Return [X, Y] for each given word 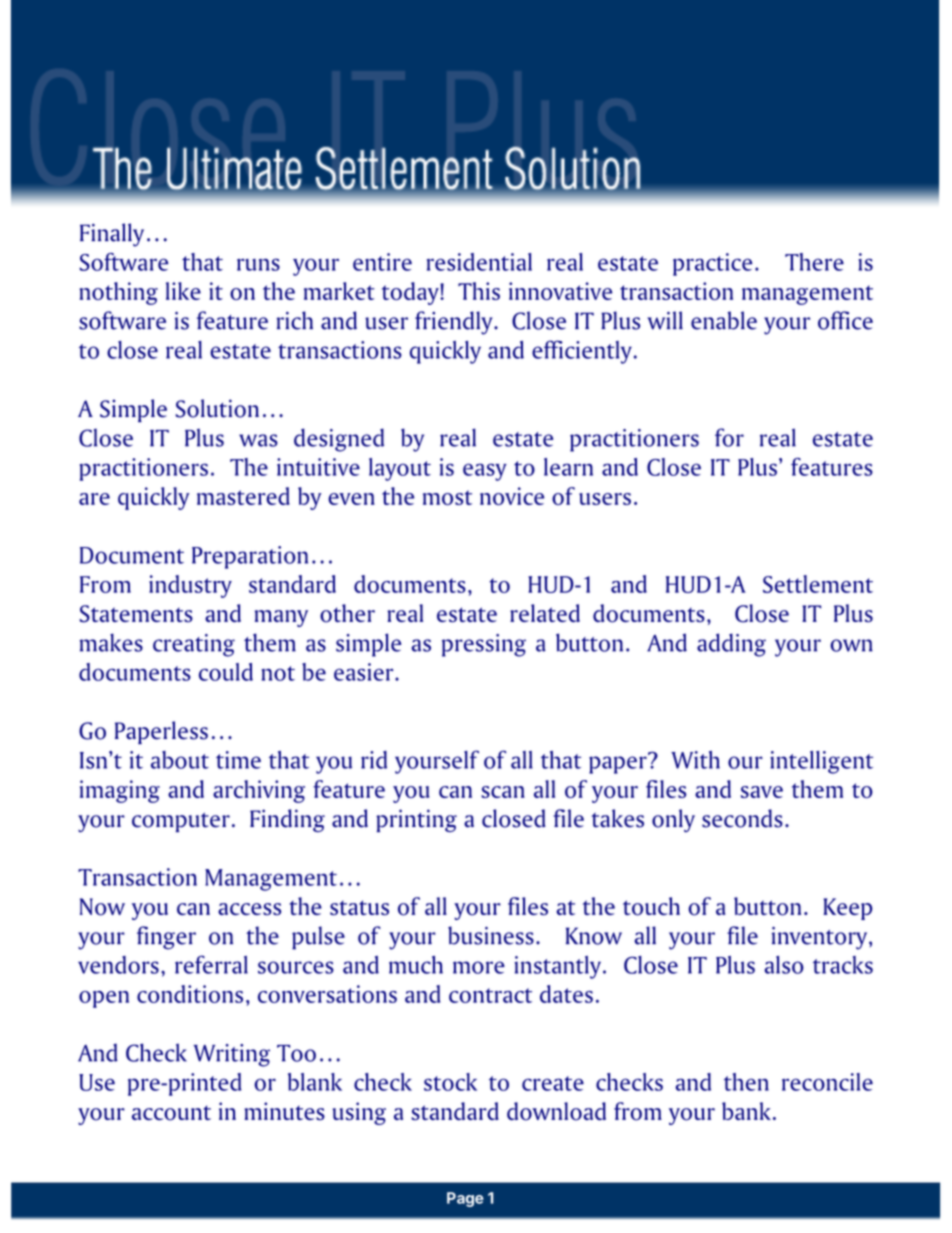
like [183, 291]
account [171, 1113]
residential [479, 262]
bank [748, 1111]
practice [712, 264]
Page [465, 1199]
